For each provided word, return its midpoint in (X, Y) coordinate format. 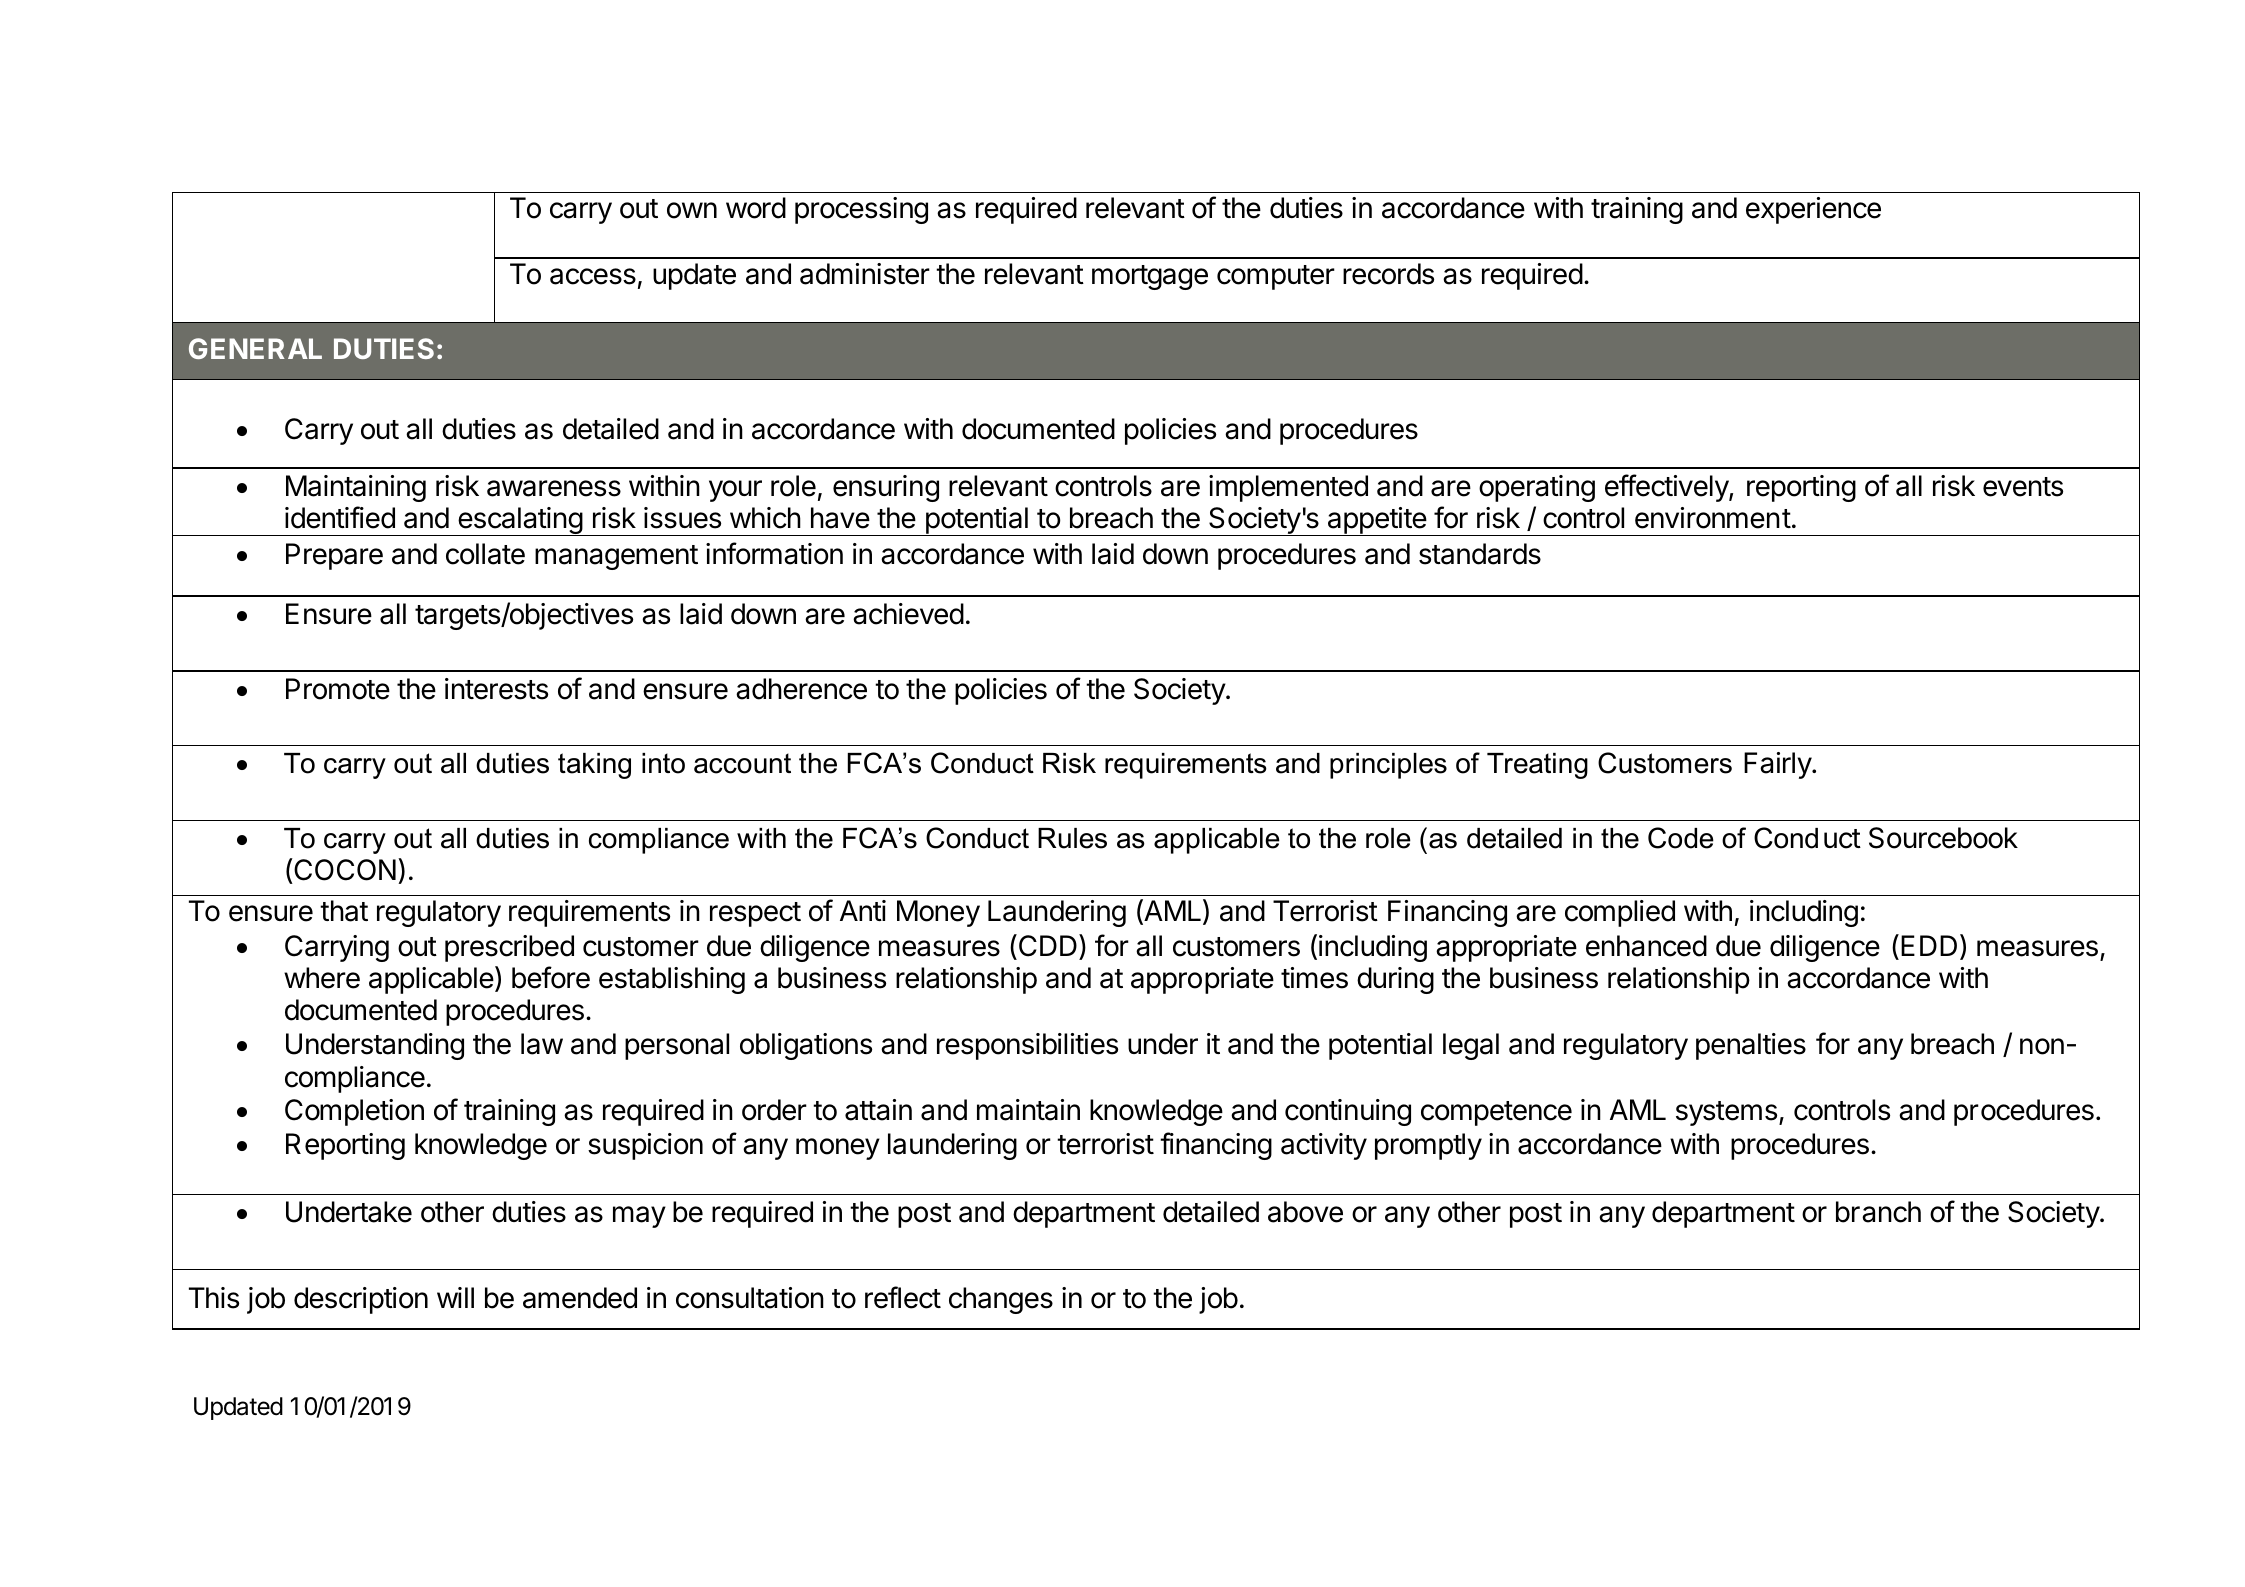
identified (340, 517)
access (593, 276)
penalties (1751, 1046)
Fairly (1778, 765)
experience (1813, 210)
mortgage (1150, 277)
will (455, 1297)
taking (594, 766)
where (322, 978)
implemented (1288, 488)
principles (1388, 766)
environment (1713, 518)
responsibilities (1027, 1046)
